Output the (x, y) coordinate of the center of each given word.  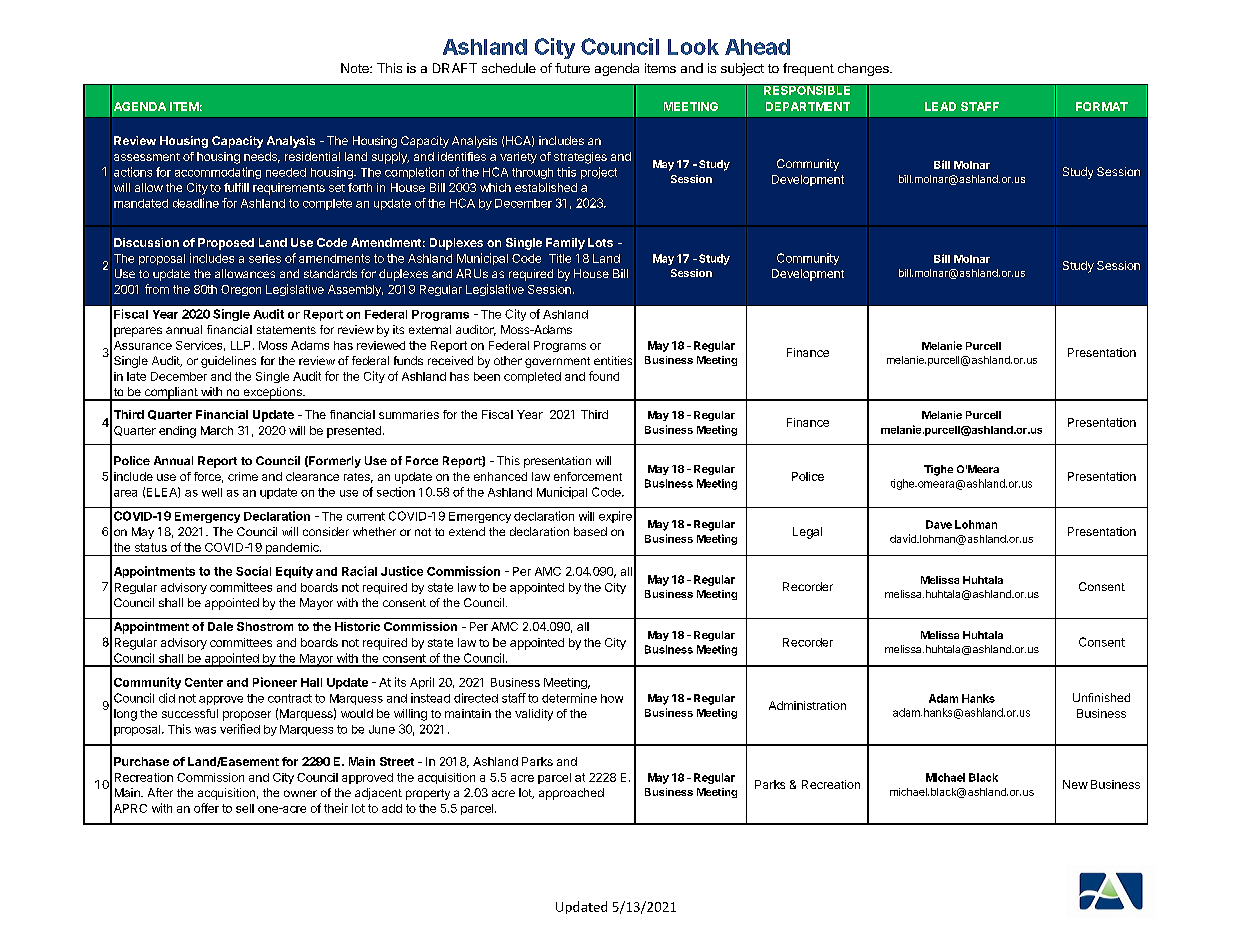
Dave (939, 524)
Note (356, 68)
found (604, 376)
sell (245, 808)
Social (253, 571)
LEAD (940, 106)
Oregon (241, 290)
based (590, 531)
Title (560, 258)
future (572, 68)
